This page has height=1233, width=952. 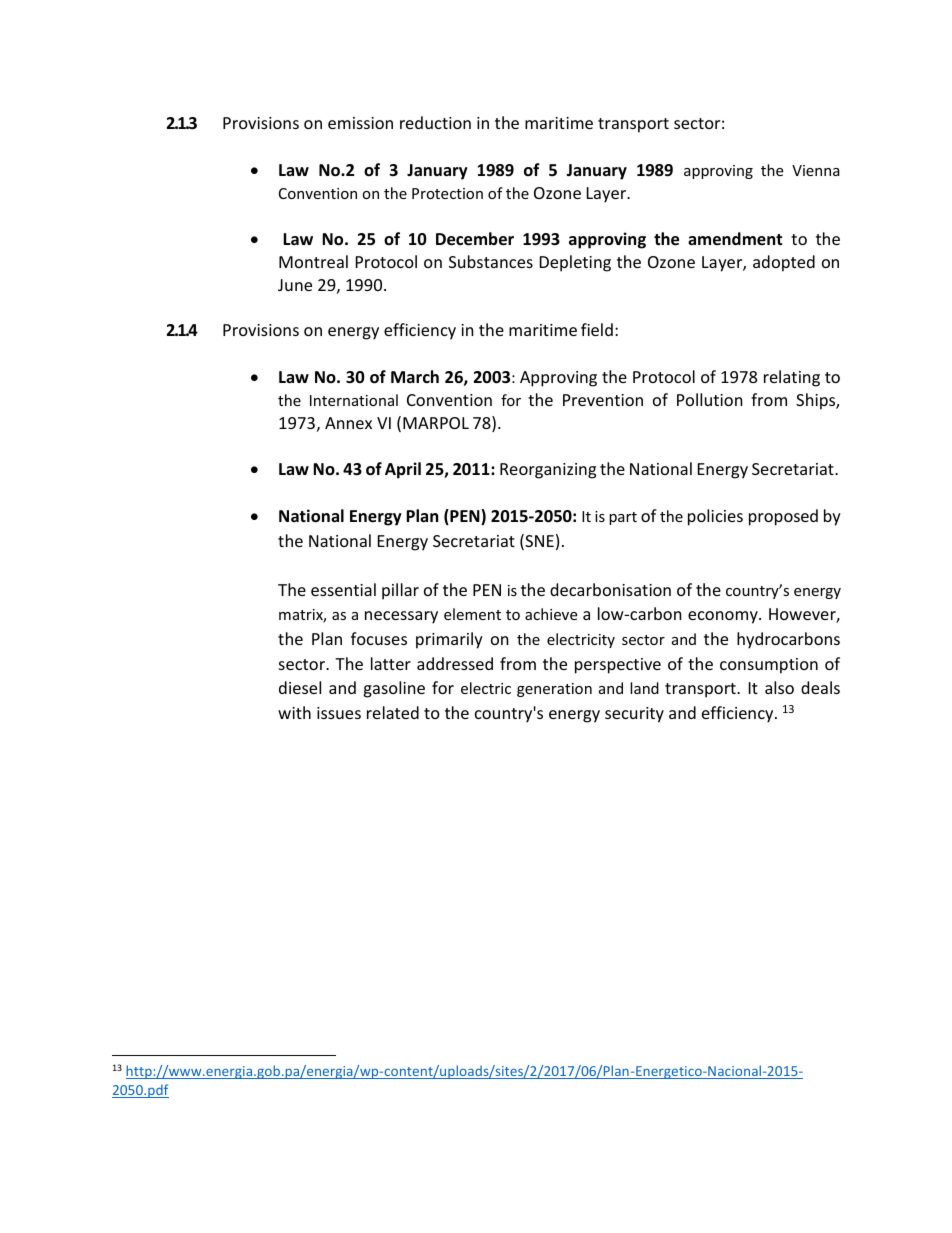 I want to click on issues, so click(x=339, y=713).
